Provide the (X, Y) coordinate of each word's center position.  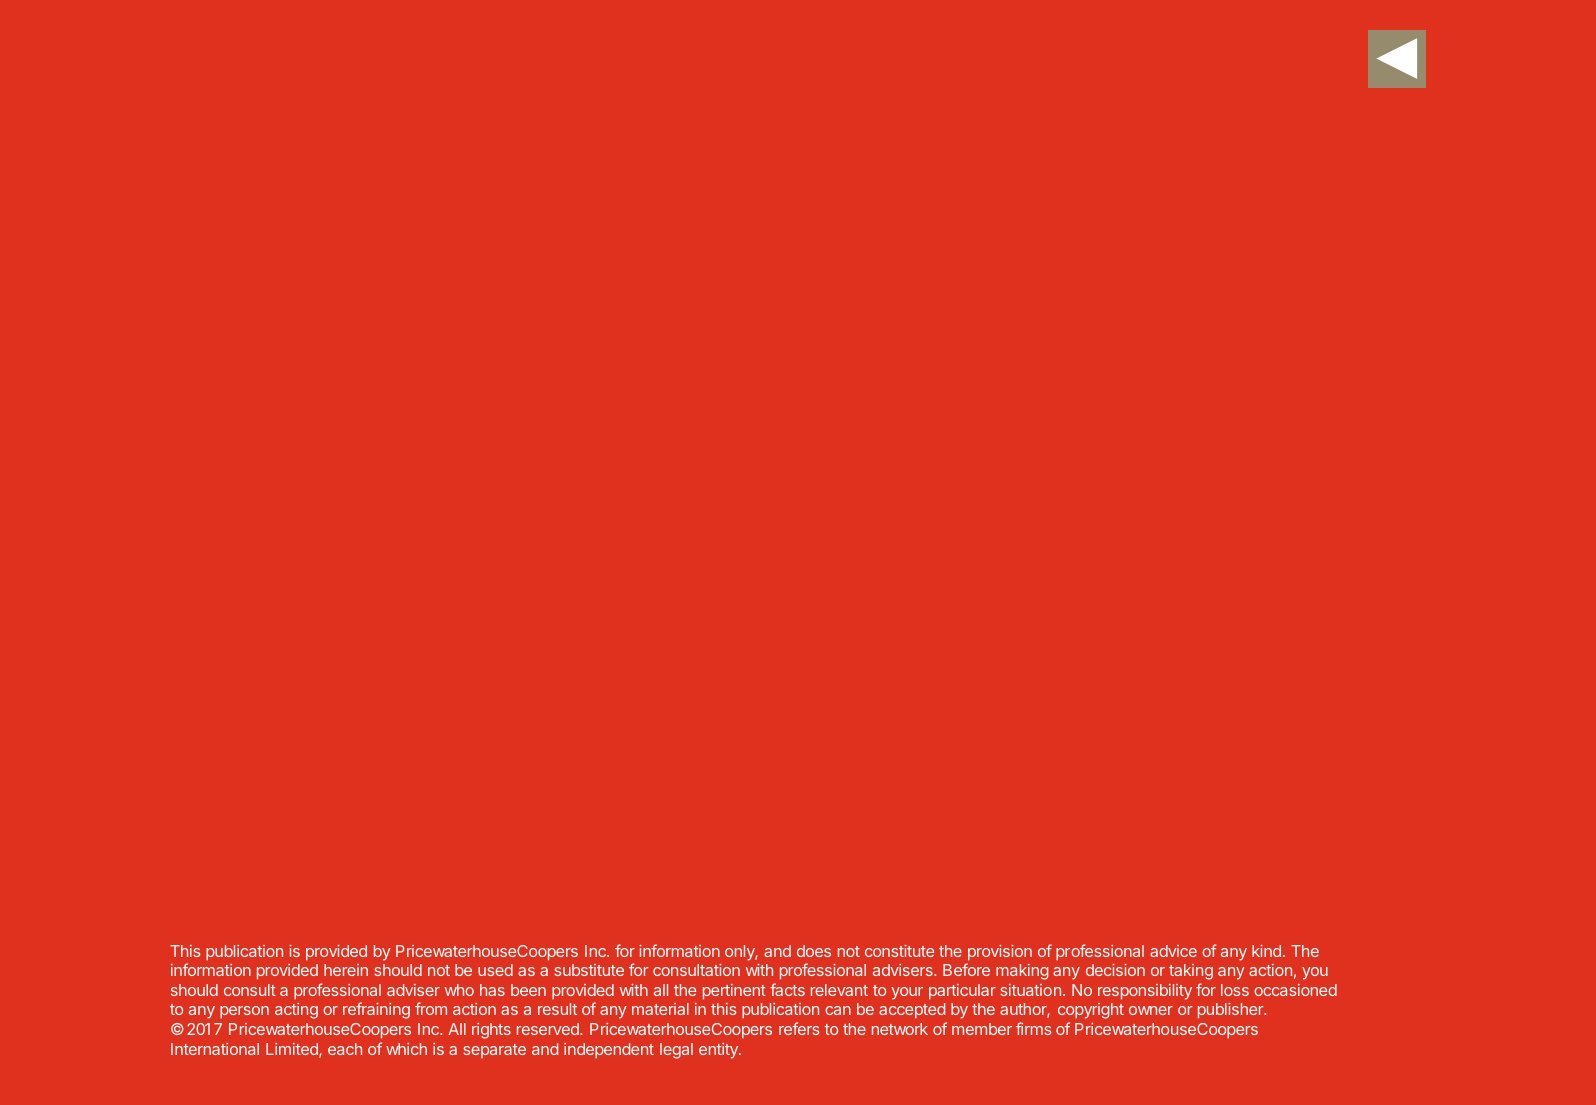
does (814, 951)
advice (1173, 951)
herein (346, 970)
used (495, 970)
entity (719, 1051)
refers (799, 1028)
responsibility (1145, 992)
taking (1191, 972)
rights (491, 1031)
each (345, 1049)
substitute (589, 970)
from (431, 1008)
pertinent (734, 992)
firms (1034, 1028)
